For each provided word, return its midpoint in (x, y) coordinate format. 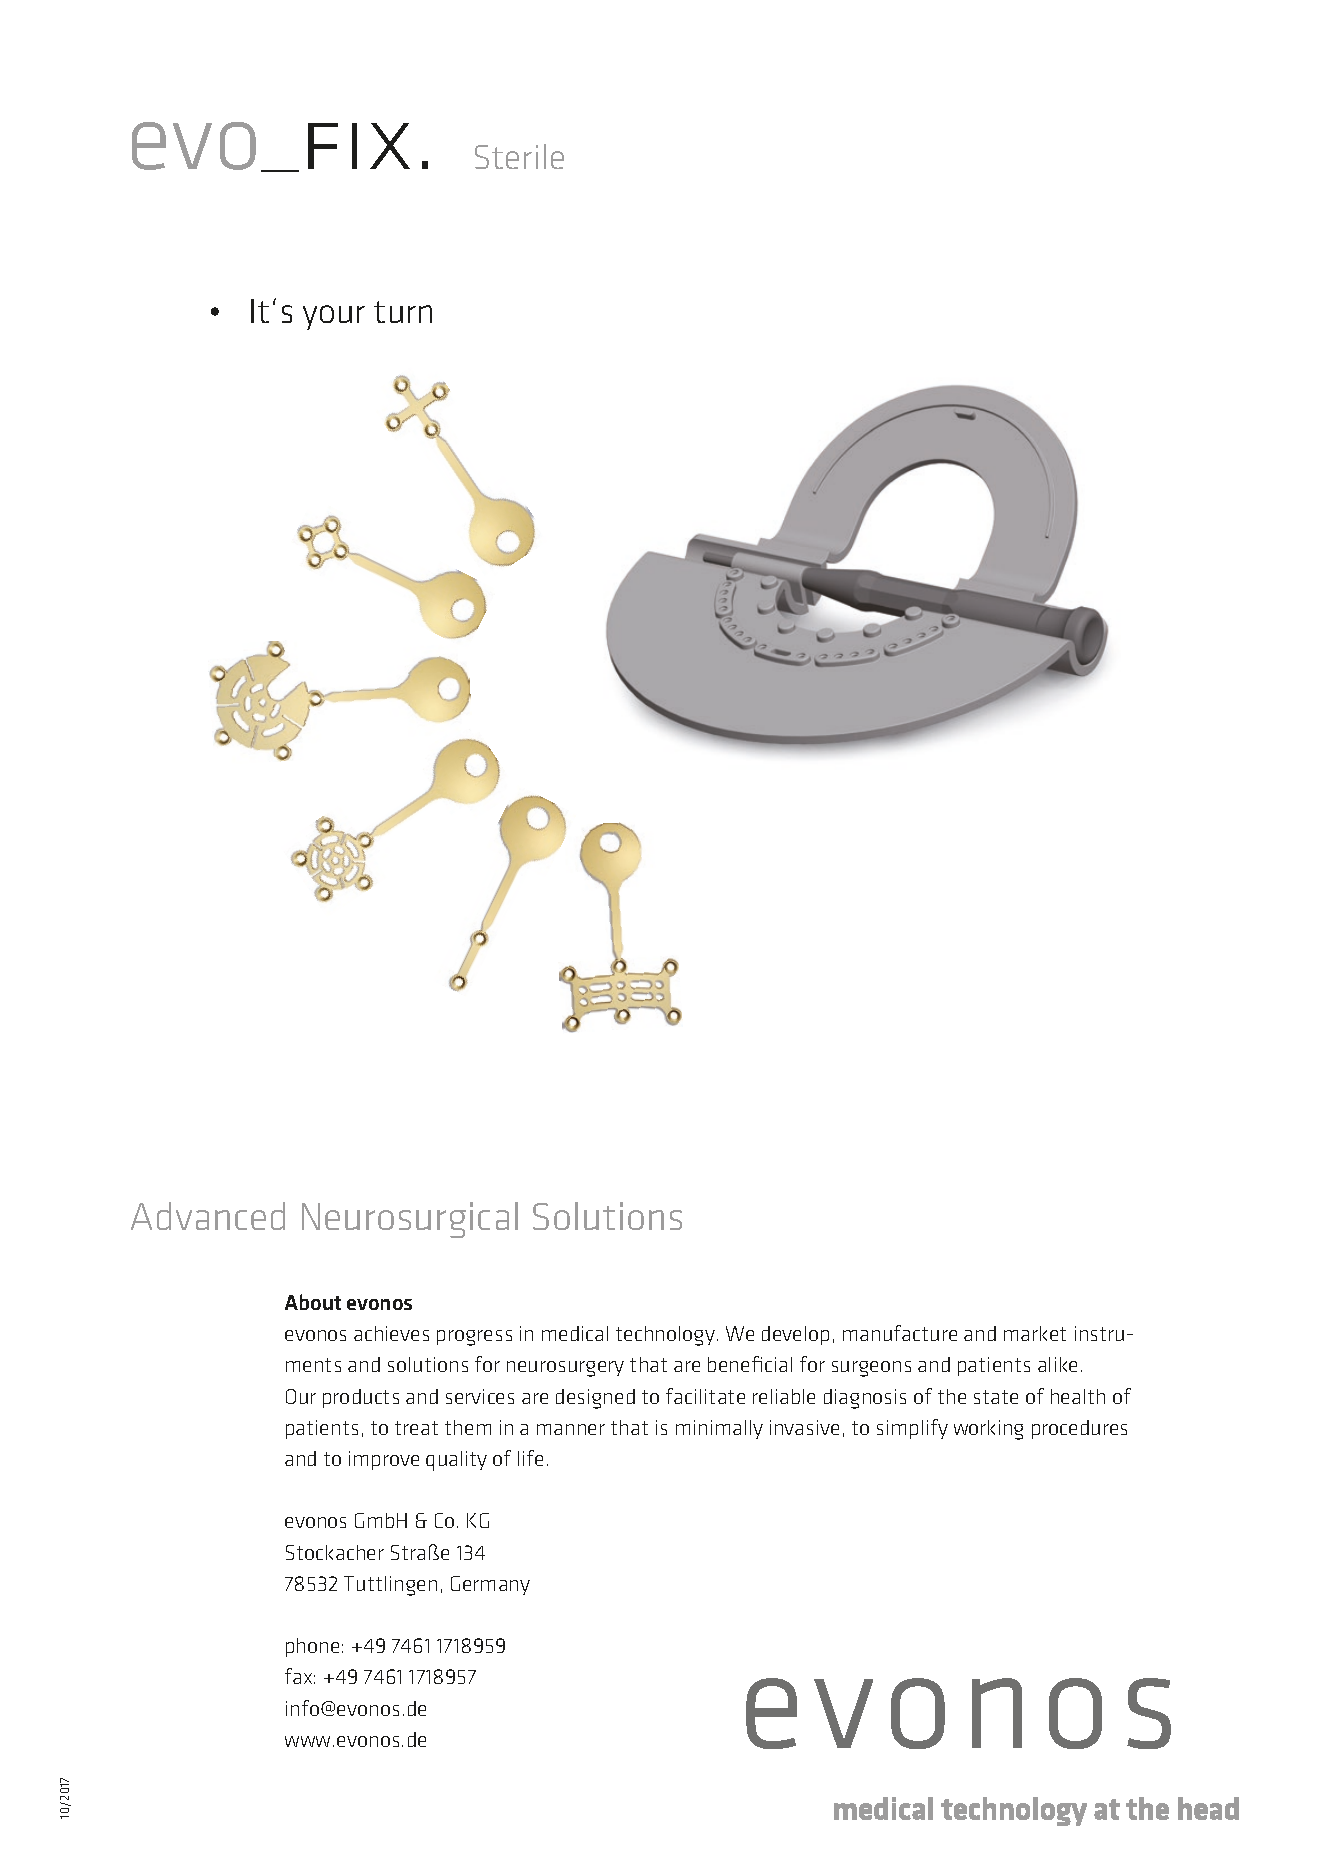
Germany (490, 1585)
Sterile (519, 156)
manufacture (900, 1333)
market (1035, 1333)
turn (403, 312)
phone (312, 1647)
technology (665, 1336)
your (334, 317)
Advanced (208, 1216)
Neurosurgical (410, 1220)
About (313, 1302)
